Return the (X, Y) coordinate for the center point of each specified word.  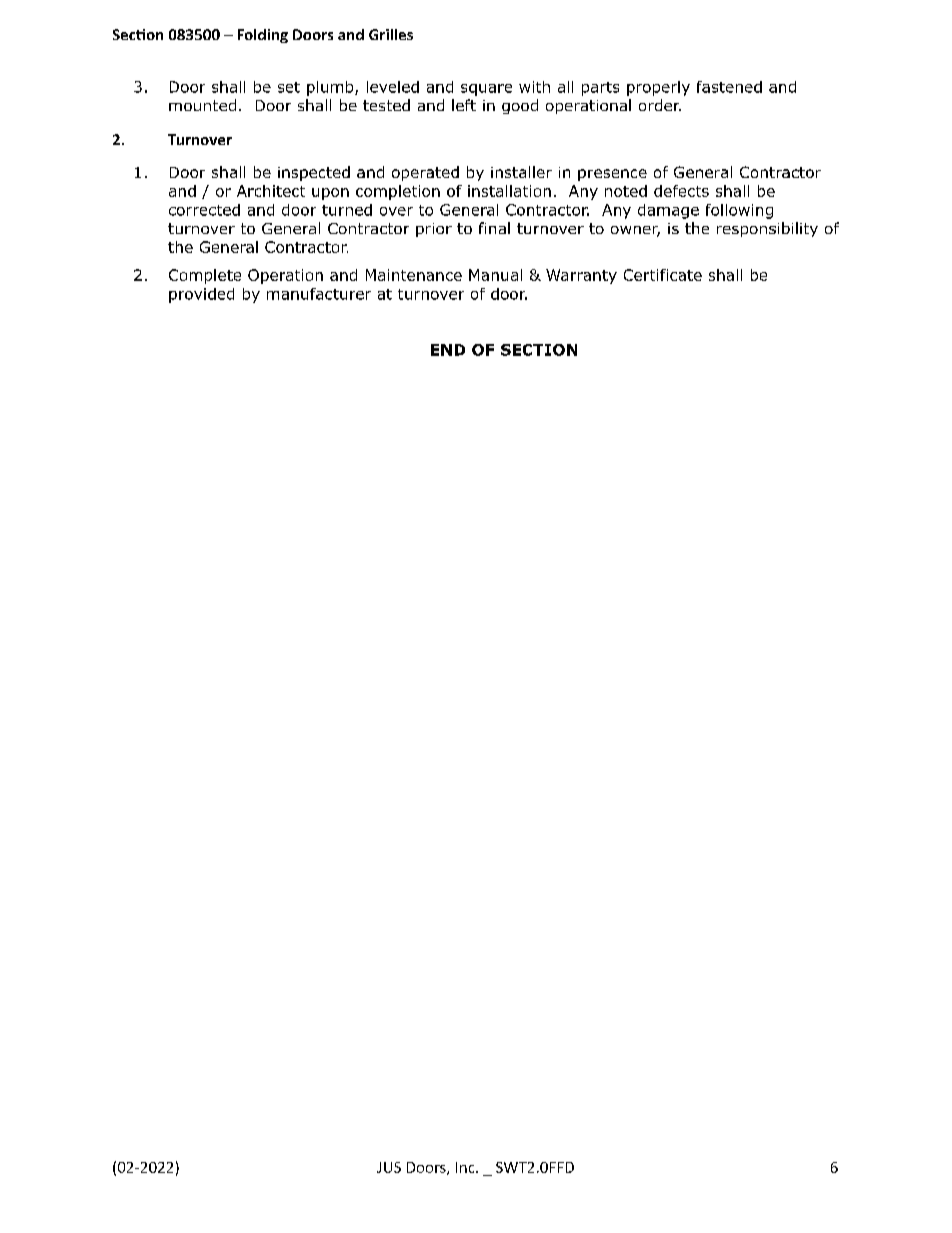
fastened (729, 87)
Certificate (663, 275)
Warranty (581, 276)
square (486, 90)
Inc (466, 1167)
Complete (205, 276)
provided (201, 295)
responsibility (767, 229)
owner (635, 231)
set (289, 87)
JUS (389, 1167)
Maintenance (414, 275)
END (448, 350)
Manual (495, 275)
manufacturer (319, 294)
